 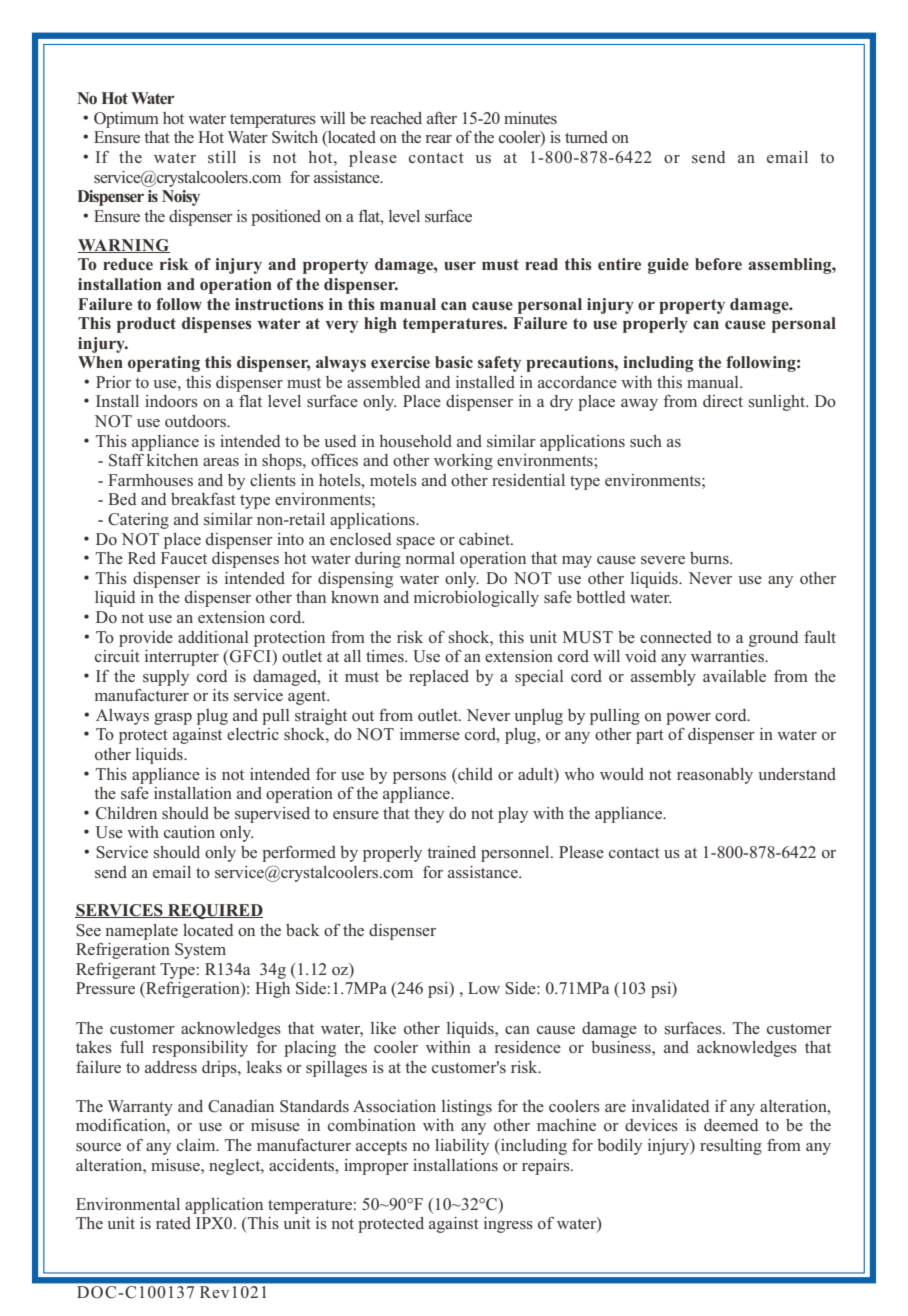 I want to click on times, so click(x=386, y=656).
